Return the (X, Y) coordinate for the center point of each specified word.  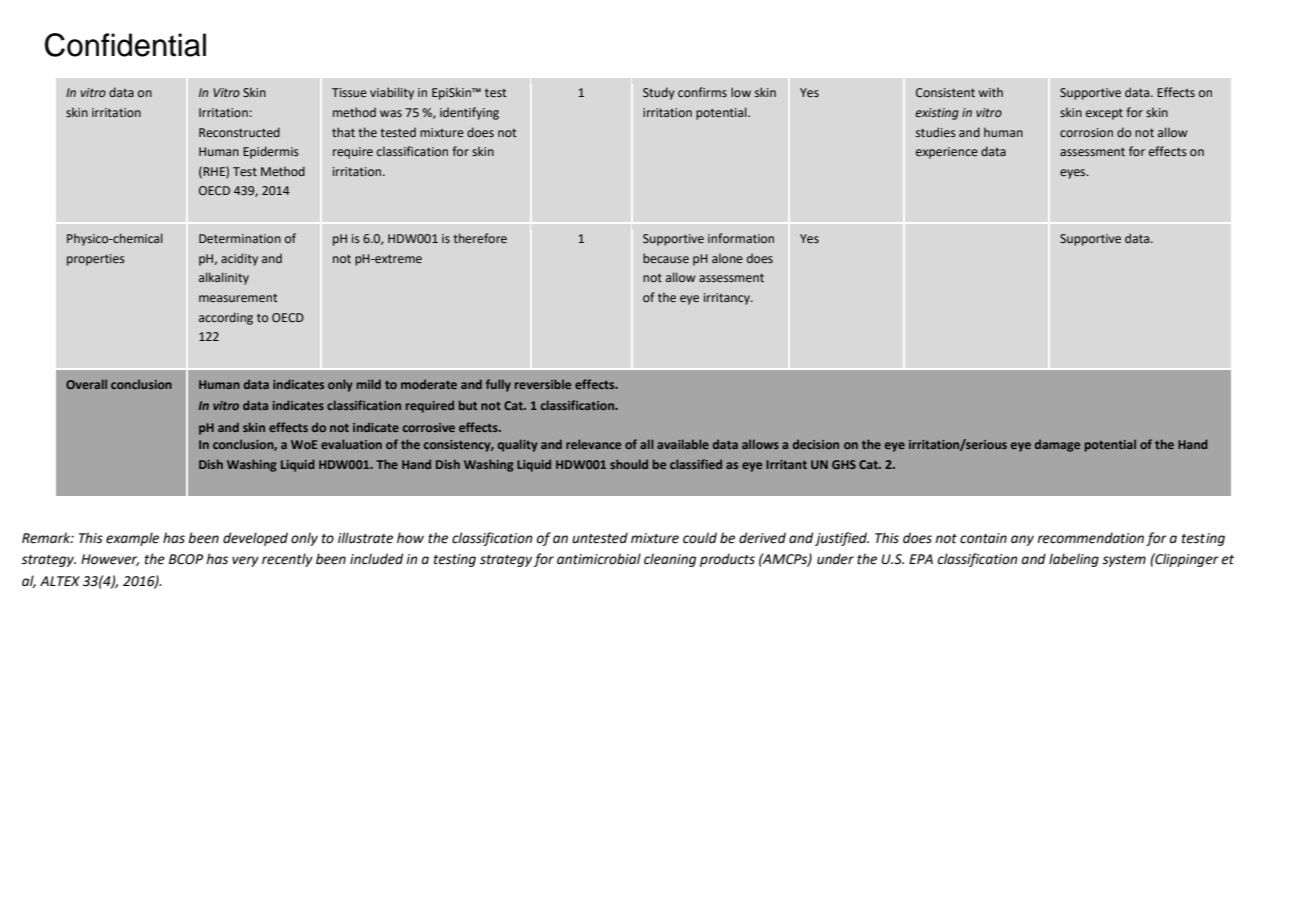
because (666, 258)
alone (727, 258)
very (245, 561)
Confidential (125, 45)
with (991, 92)
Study (659, 93)
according (226, 318)
